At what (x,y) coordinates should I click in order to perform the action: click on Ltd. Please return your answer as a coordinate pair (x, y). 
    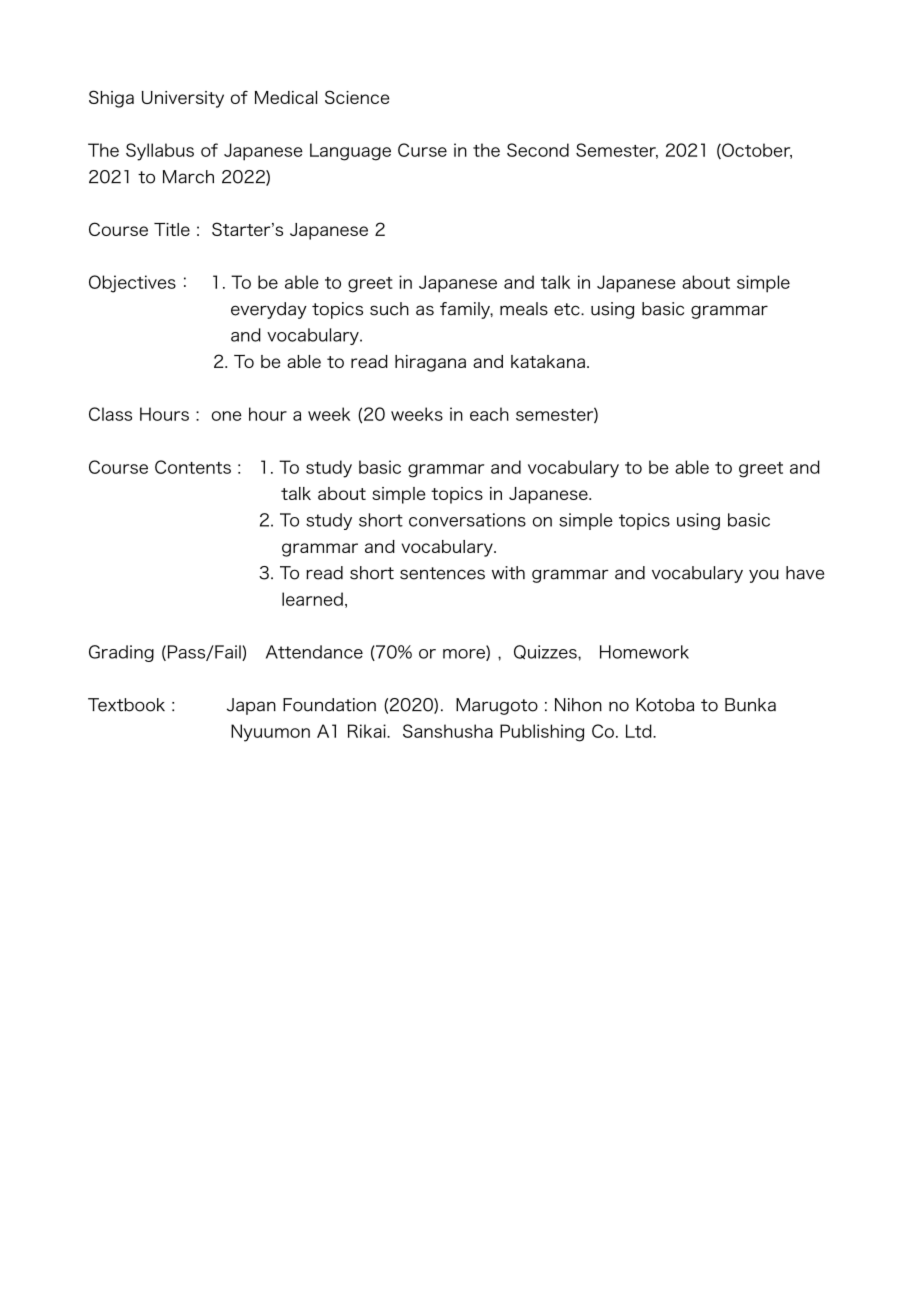
    Looking at the image, I should click on (640, 731).
